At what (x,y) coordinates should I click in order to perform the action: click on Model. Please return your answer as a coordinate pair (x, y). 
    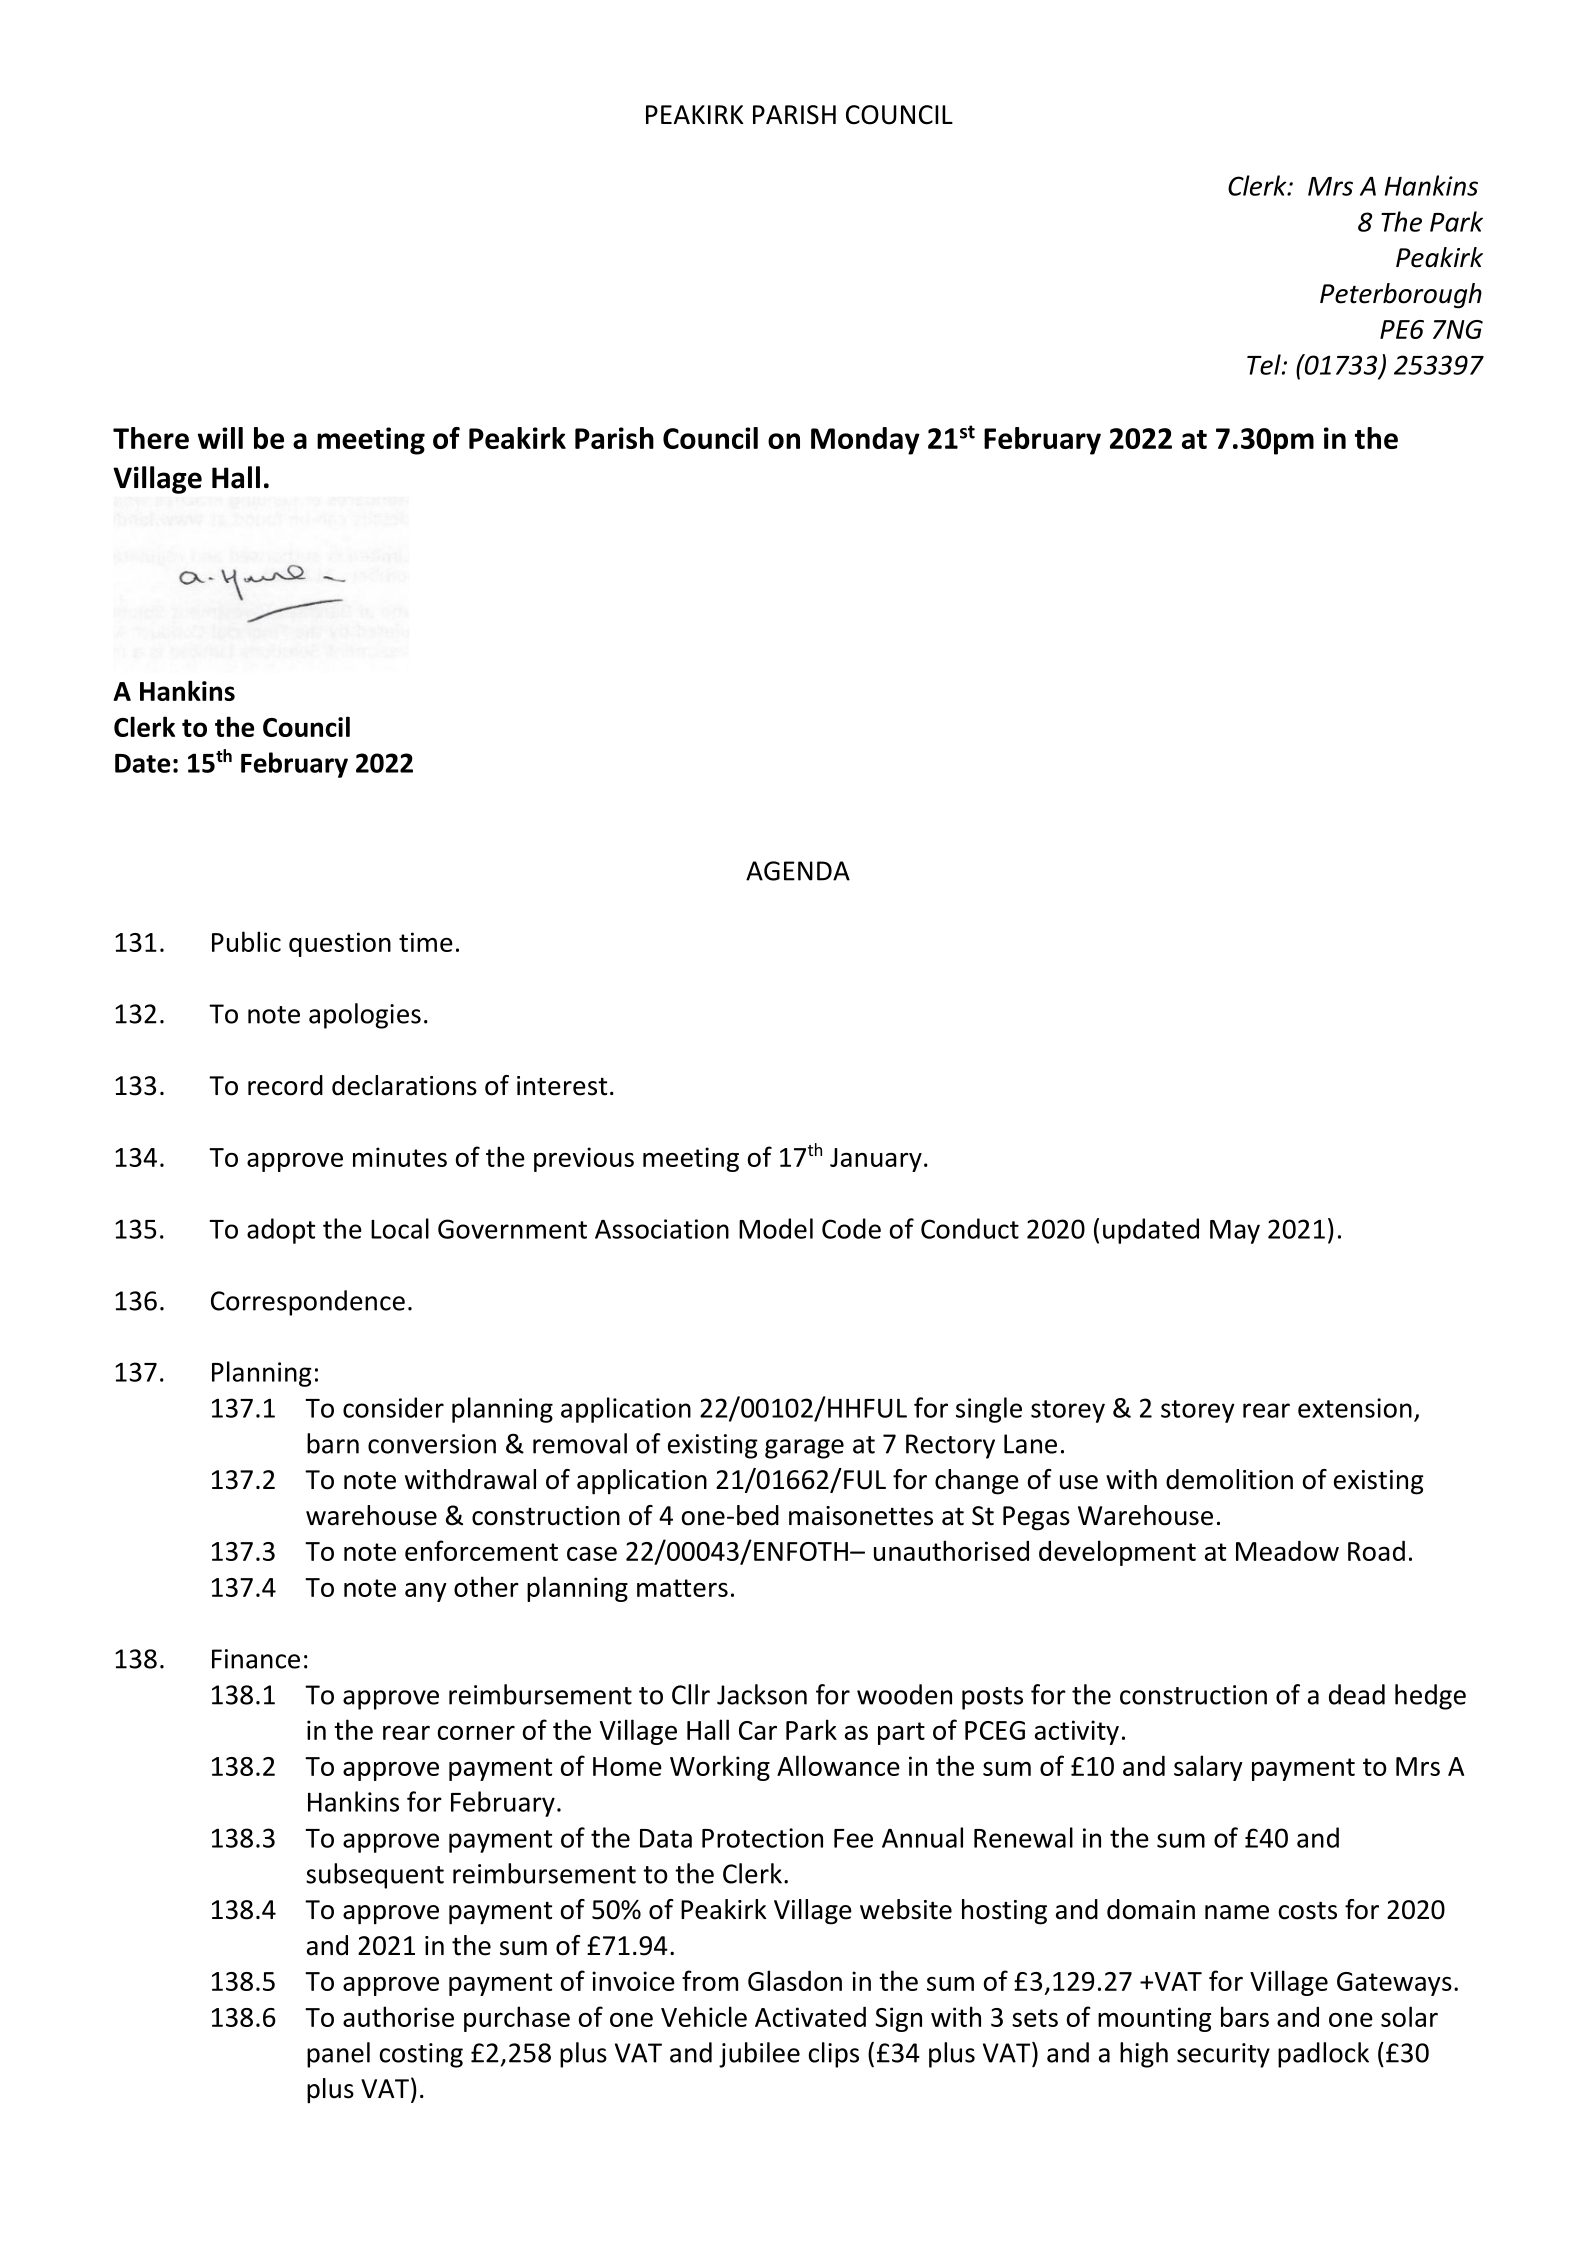
    Looking at the image, I should click on (776, 1228).
